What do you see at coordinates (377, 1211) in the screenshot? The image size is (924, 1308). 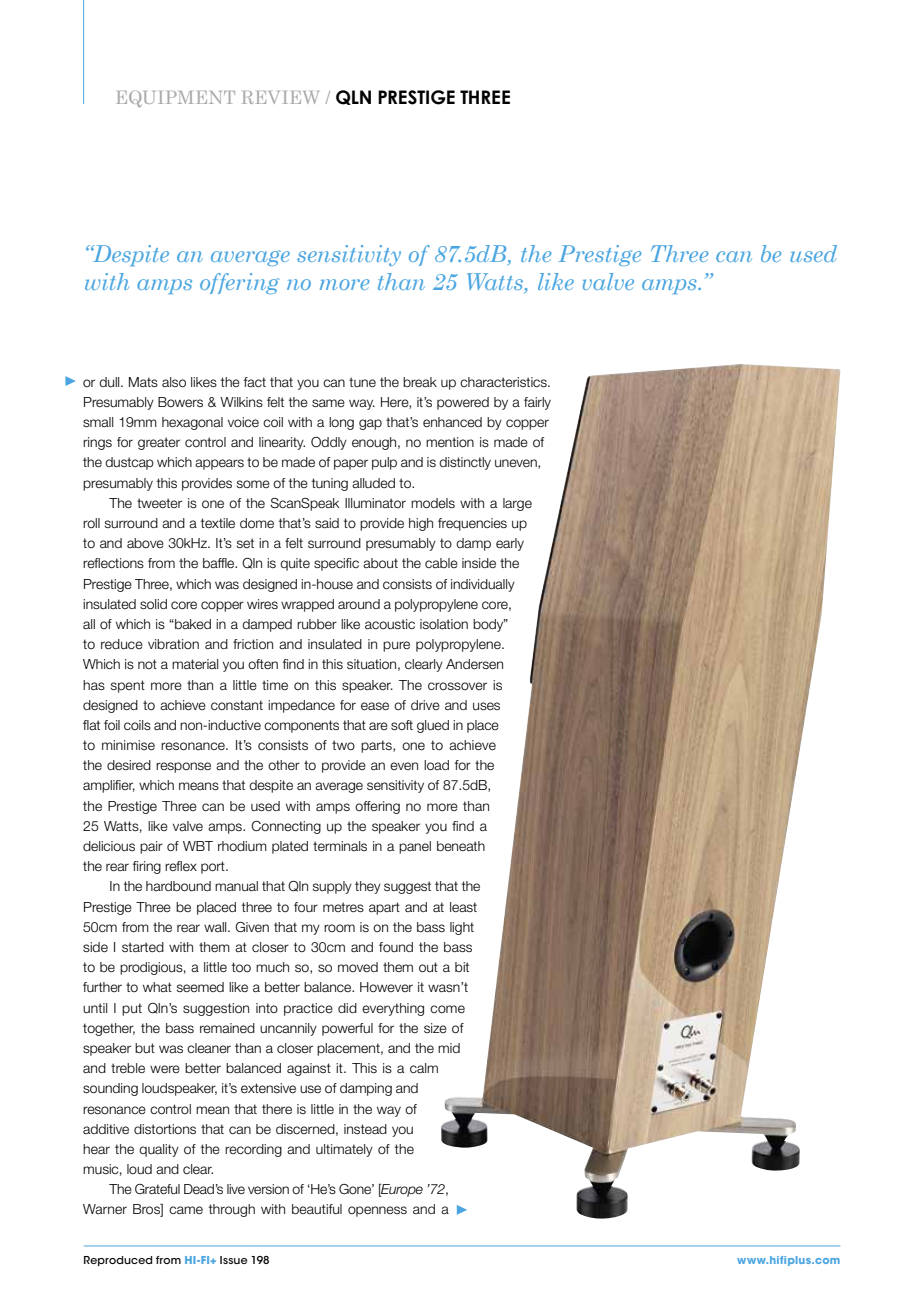 I see `openness` at bounding box center [377, 1211].
